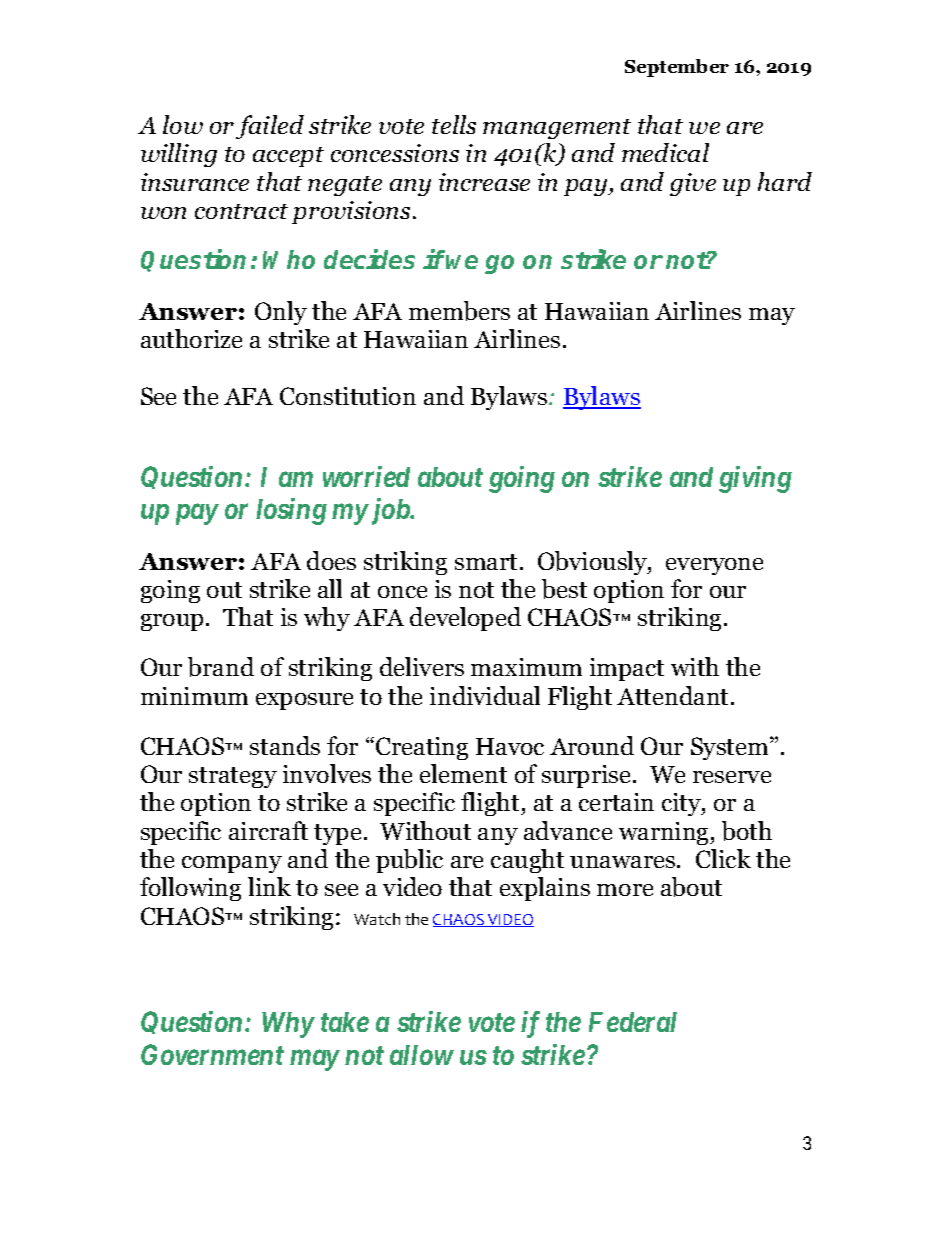 This screenshot has height=1233, width=952. What do you see at coordinates (212, 1054) in the screenshot?
I see `Government` at bounding box center [212, 1054].
